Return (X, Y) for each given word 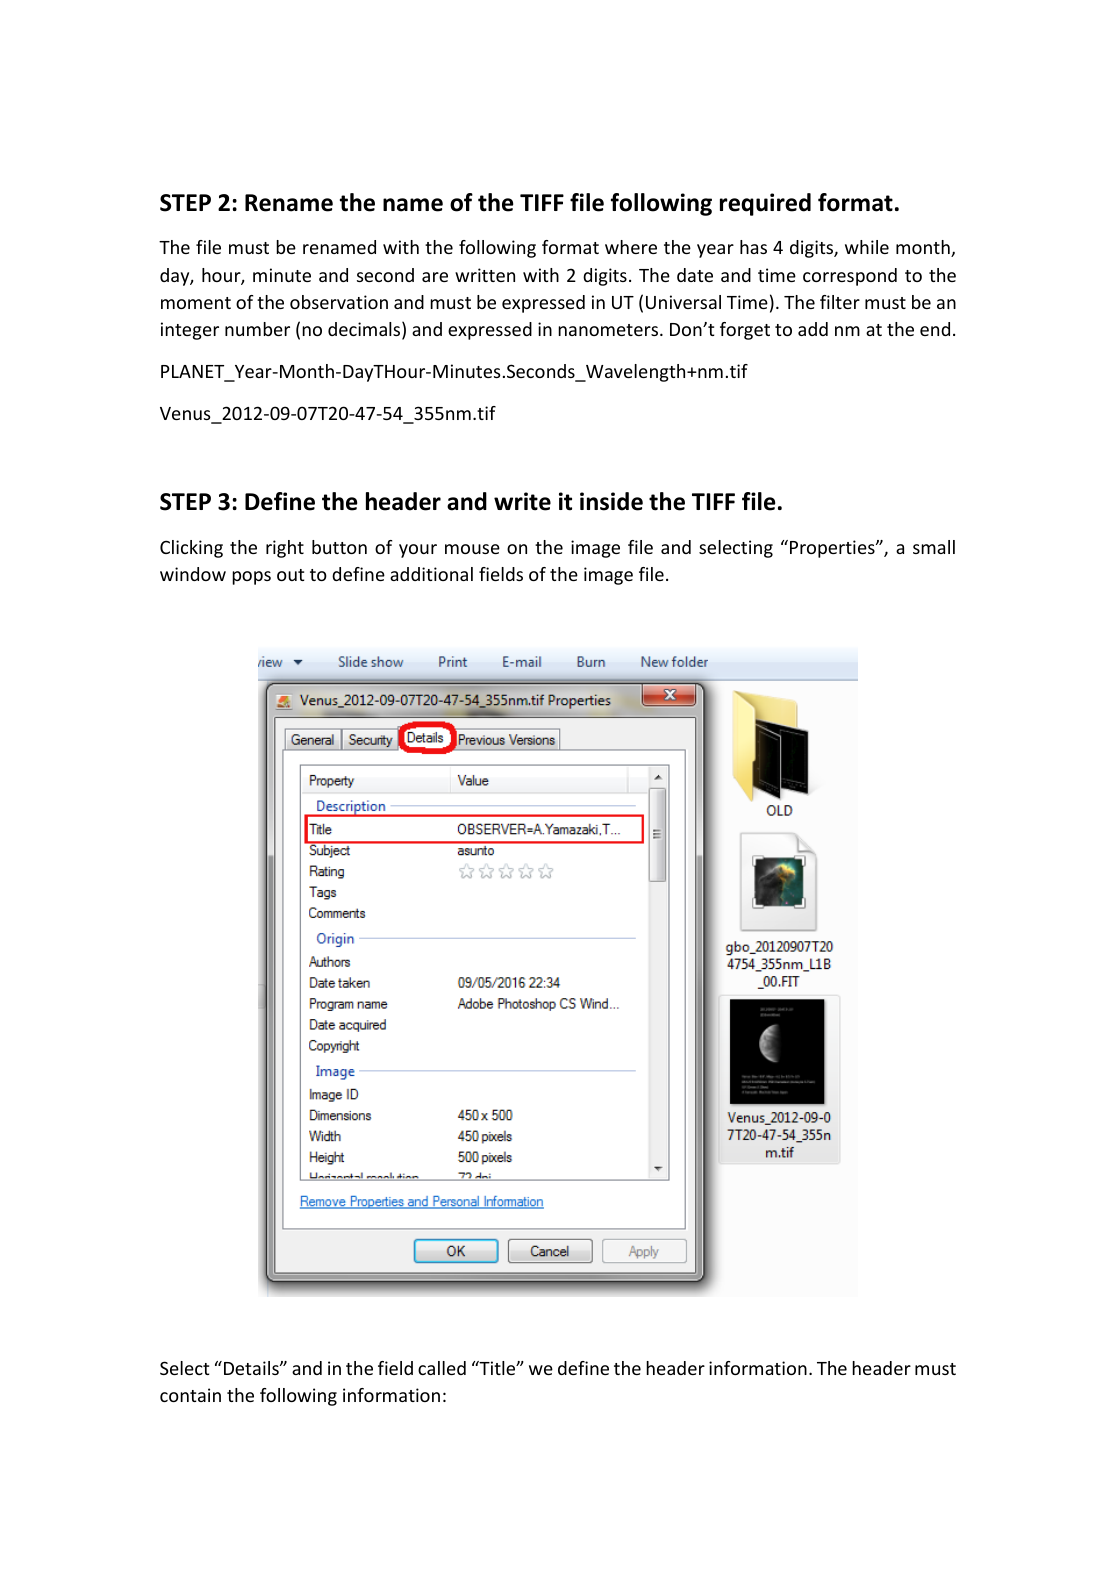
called (442, 1368)
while (867, 247)
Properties (833, 549)
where (631, 247)
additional (431, 574)
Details (252, 1368)
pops (251, 578)
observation (339, 302)
